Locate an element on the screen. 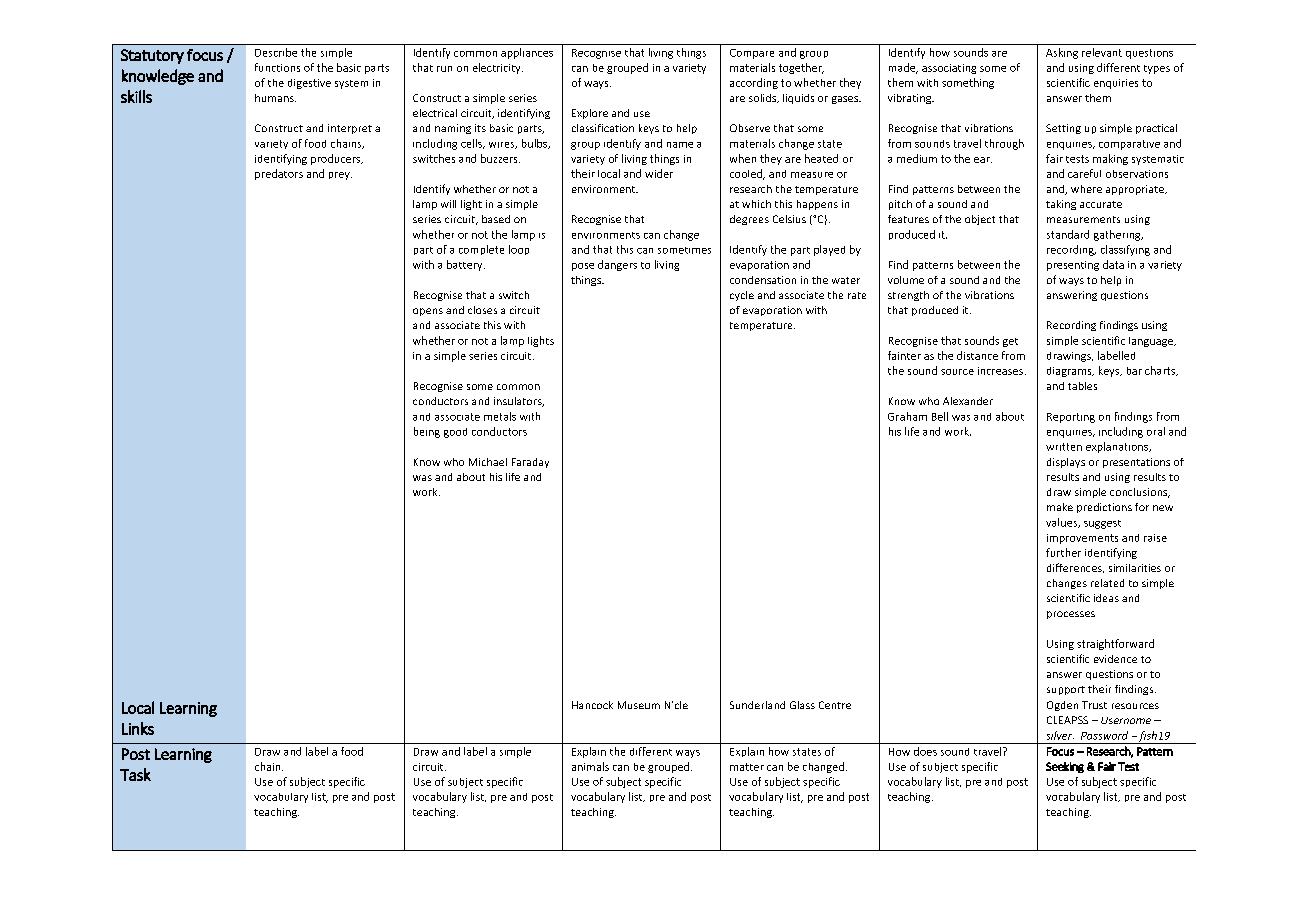 This screenshot has width=1308, height=924. animals is located at coordinates (590, 766).
